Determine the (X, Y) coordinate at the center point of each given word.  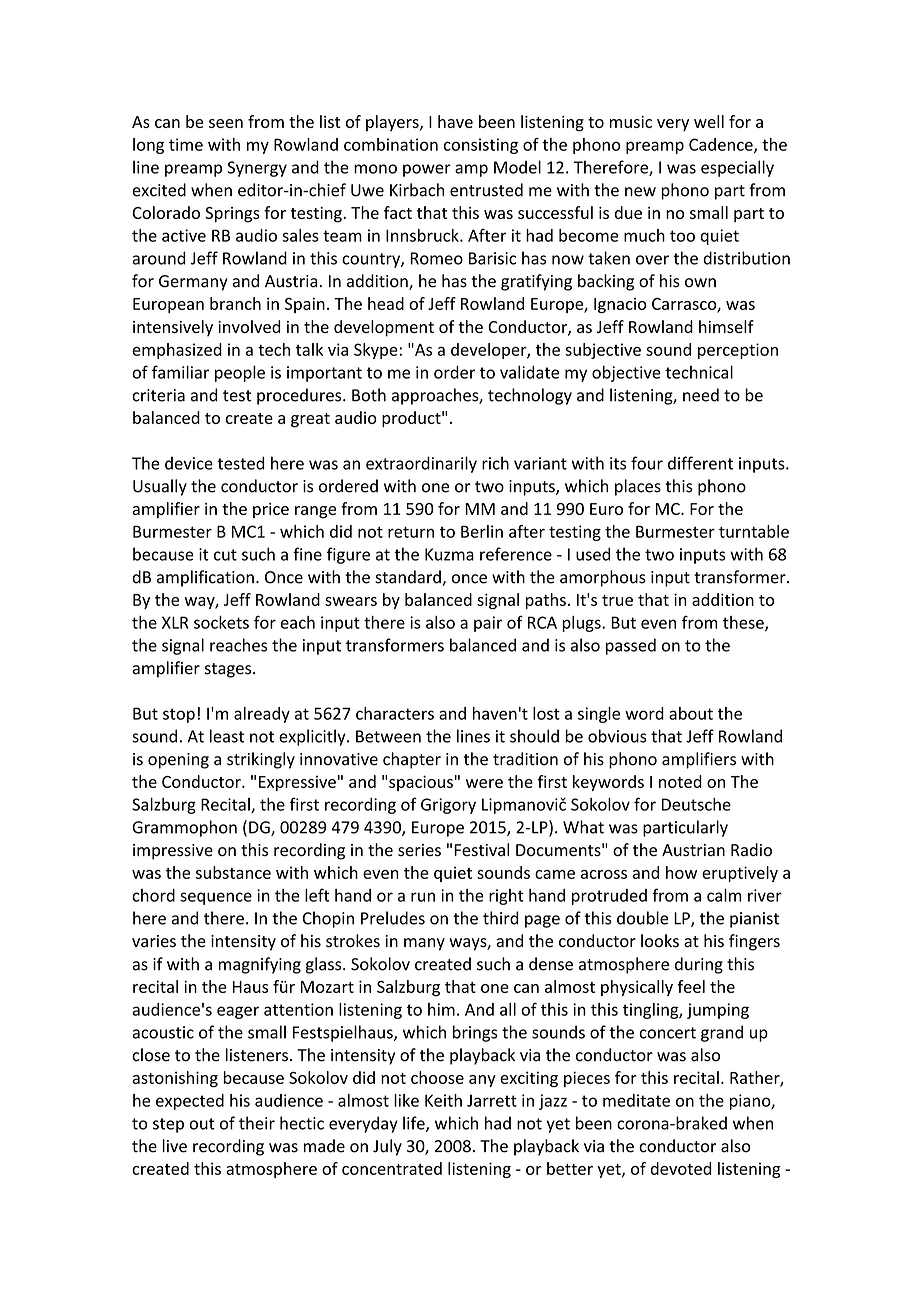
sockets (221, 622)
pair (488, 624)
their (257, 1123)
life (415, 1124)
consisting (481, 146)
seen (226, 123)
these (744, 623)
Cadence (722, 145)
